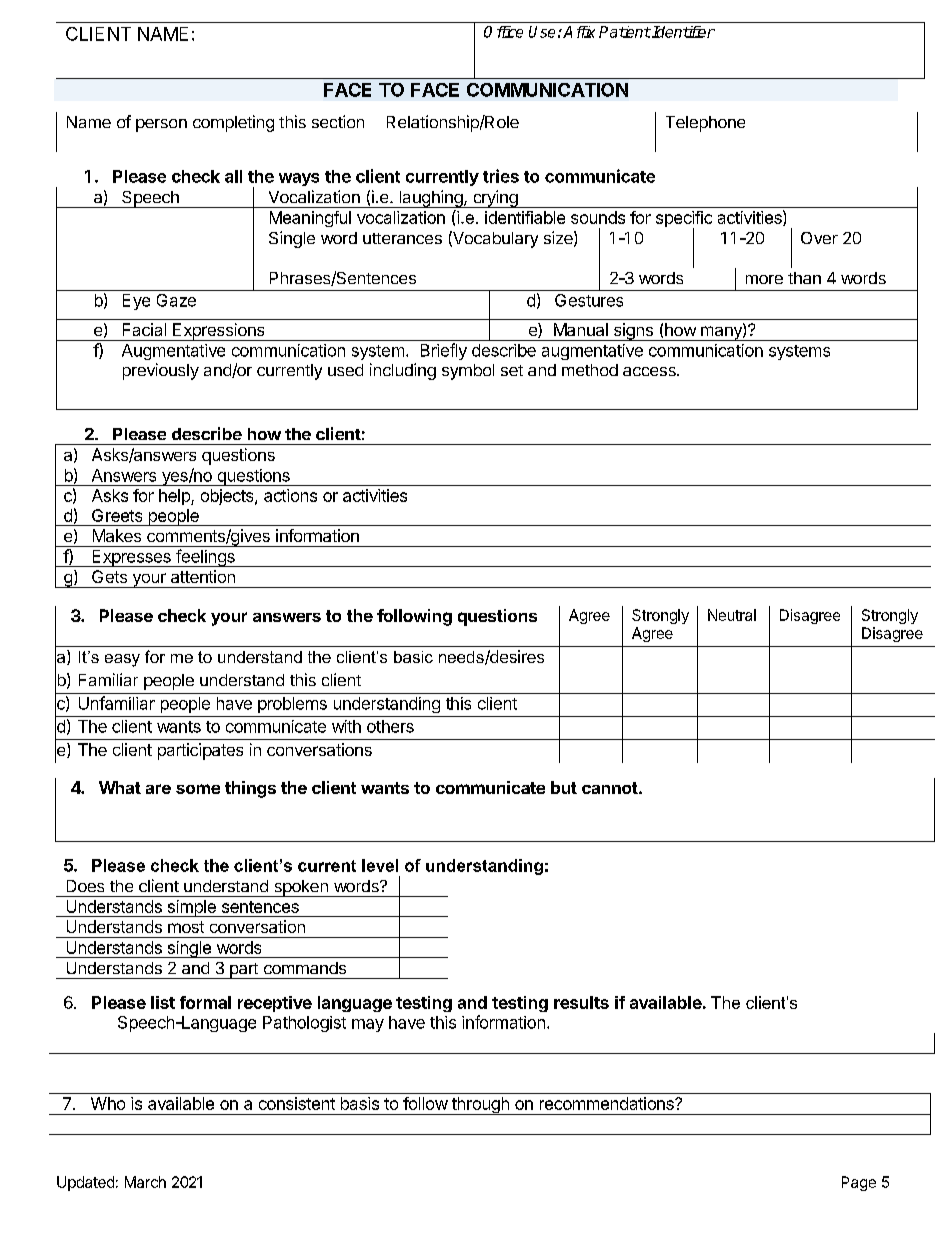  Describe the element at coordinates (732, 615) in the screenshot. I see `Neutral` at that location.
